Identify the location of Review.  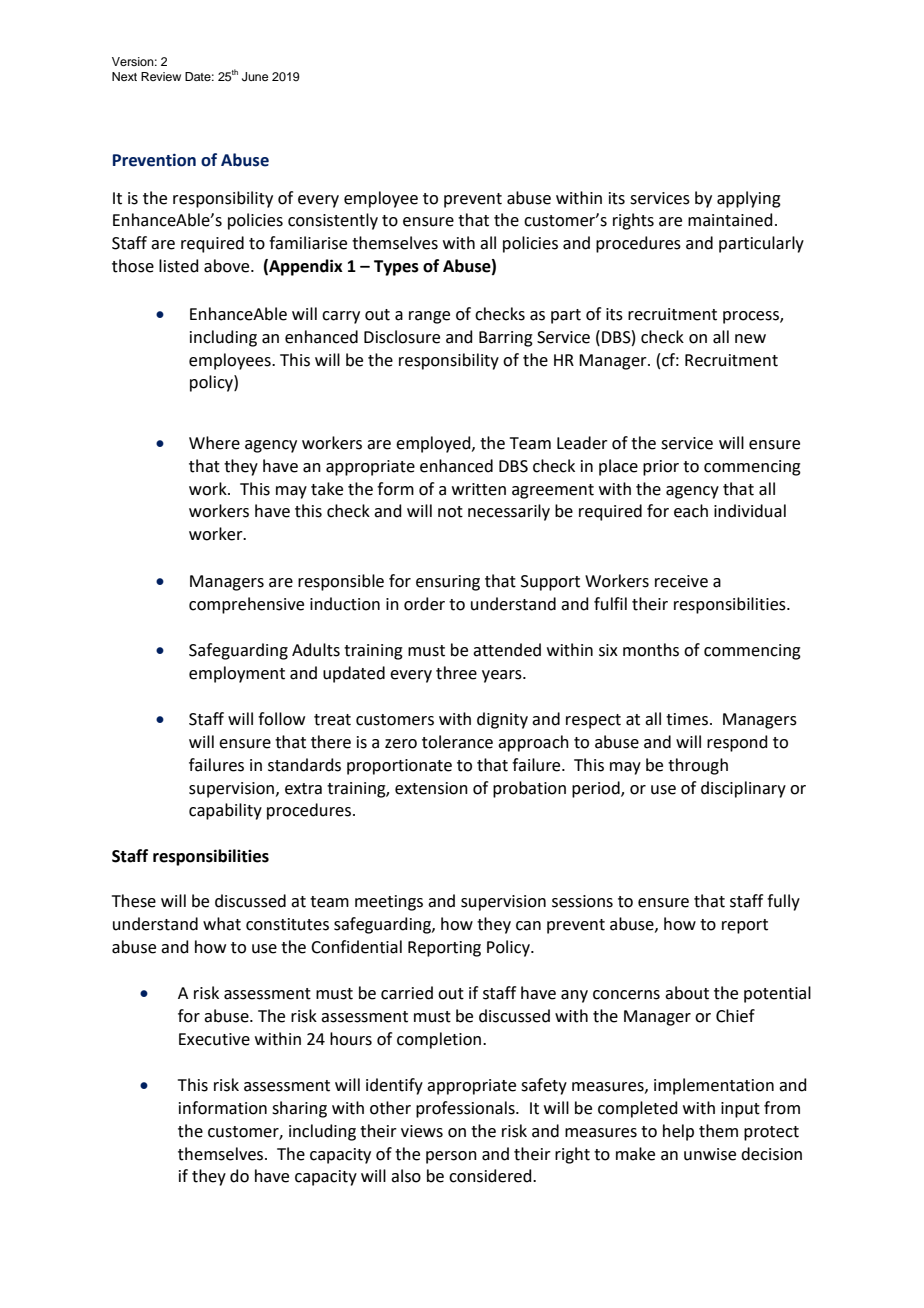
(161, 76).
